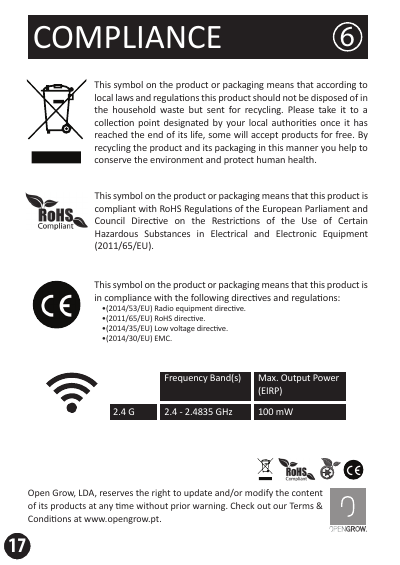 This page has height=565, width=400. I want to click on disposed, so click(329, 98).
